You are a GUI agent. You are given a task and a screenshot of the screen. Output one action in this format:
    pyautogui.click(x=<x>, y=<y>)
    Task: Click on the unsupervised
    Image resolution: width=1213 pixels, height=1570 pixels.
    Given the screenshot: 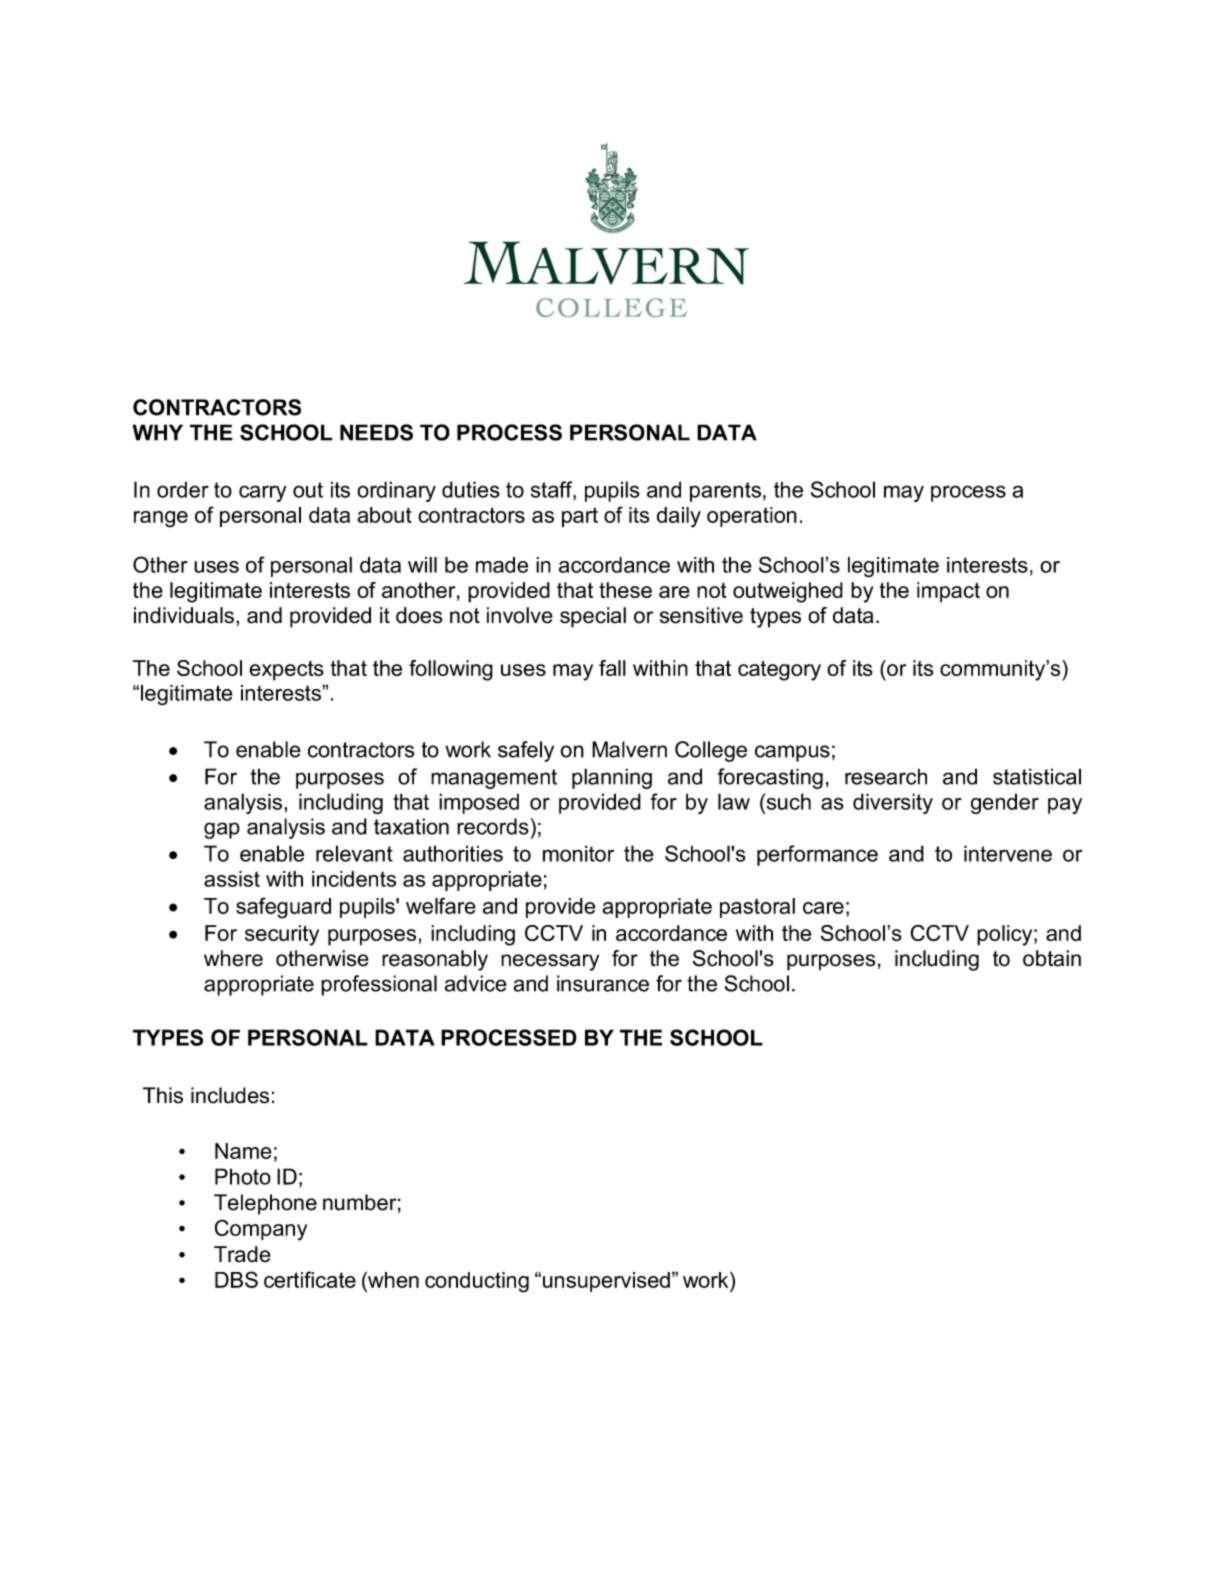 What is the action you would take?
    pyautogui.click(x=606, y=1282)
